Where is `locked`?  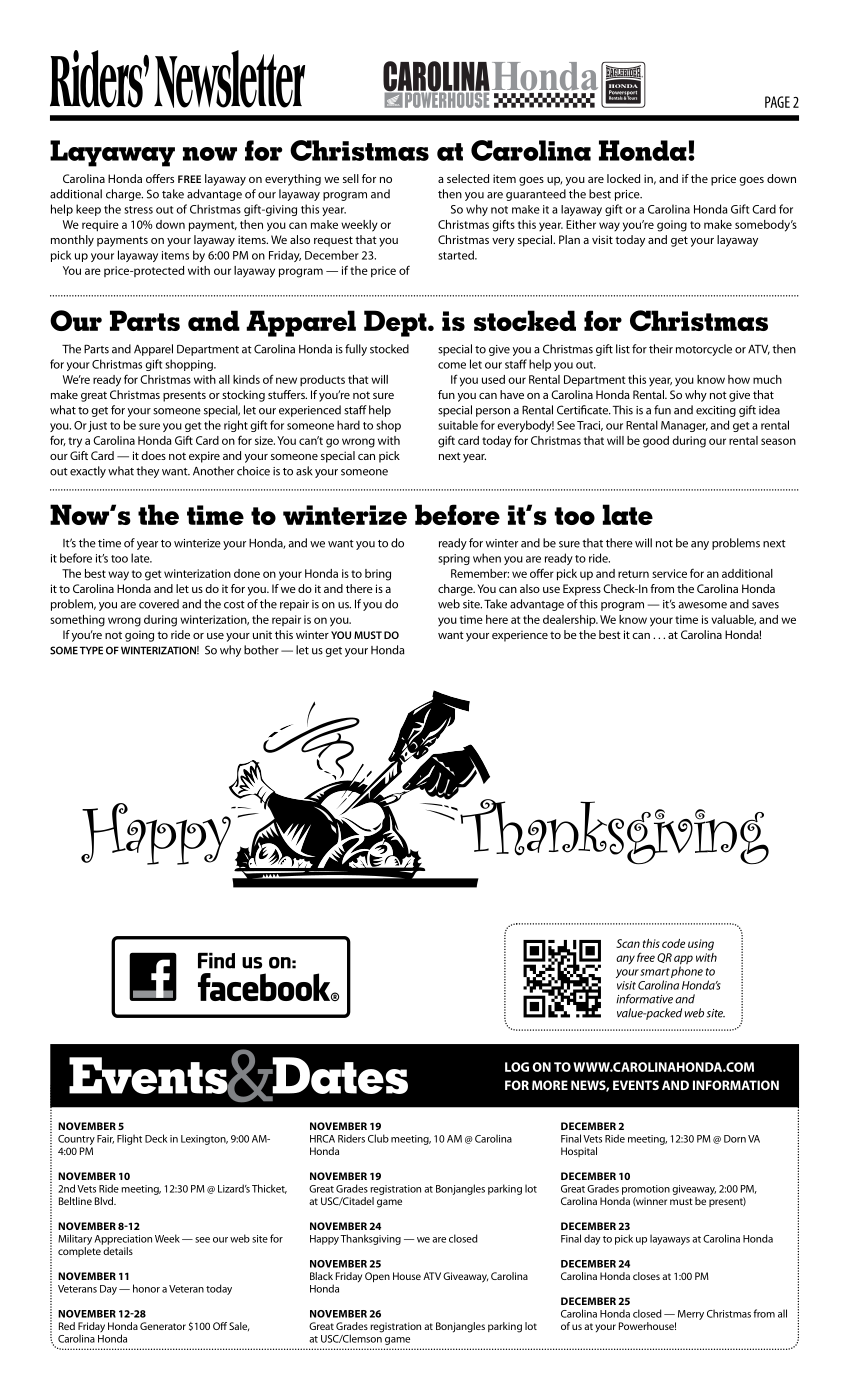
locked is located at coordinates (623, 178).
